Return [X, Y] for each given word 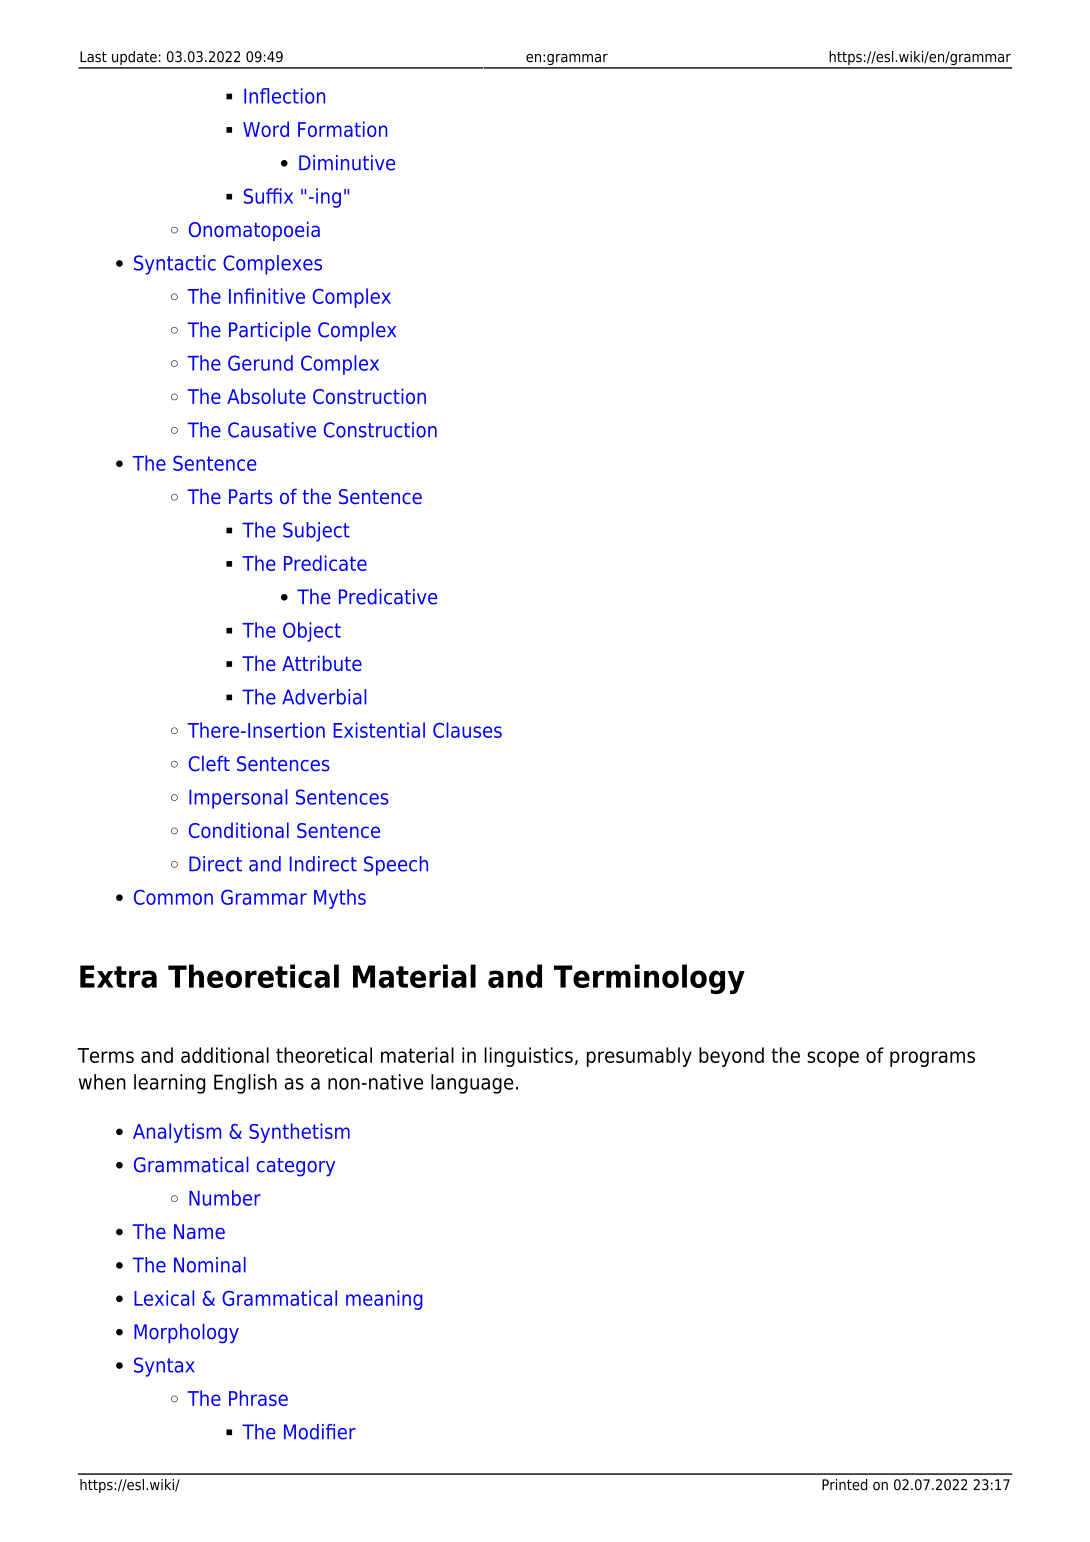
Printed [844, 1485]
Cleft [209, 764]
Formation [342, 129]
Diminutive [347, 163]
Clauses [467, 730]
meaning [384, 1300]
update [134, 59]
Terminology [649, 979]
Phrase [258, 1398]
